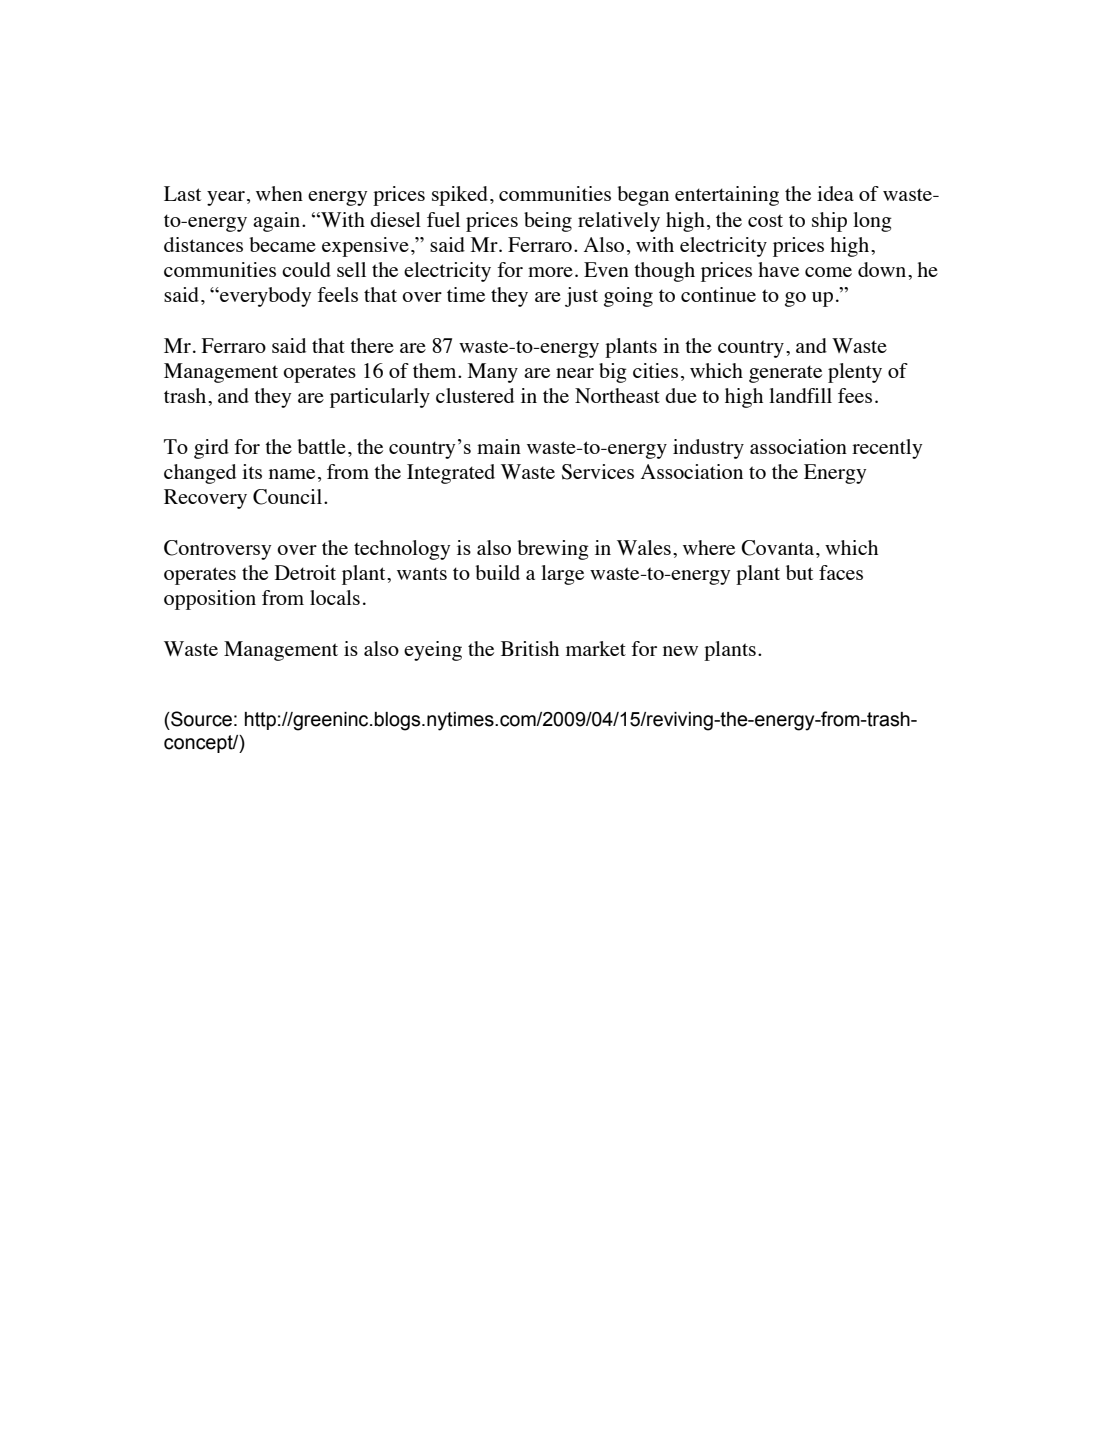  What do you see at coordinates (210, 600) in the screenshot?
I see `opposition` at bounding box center [210, 600].
